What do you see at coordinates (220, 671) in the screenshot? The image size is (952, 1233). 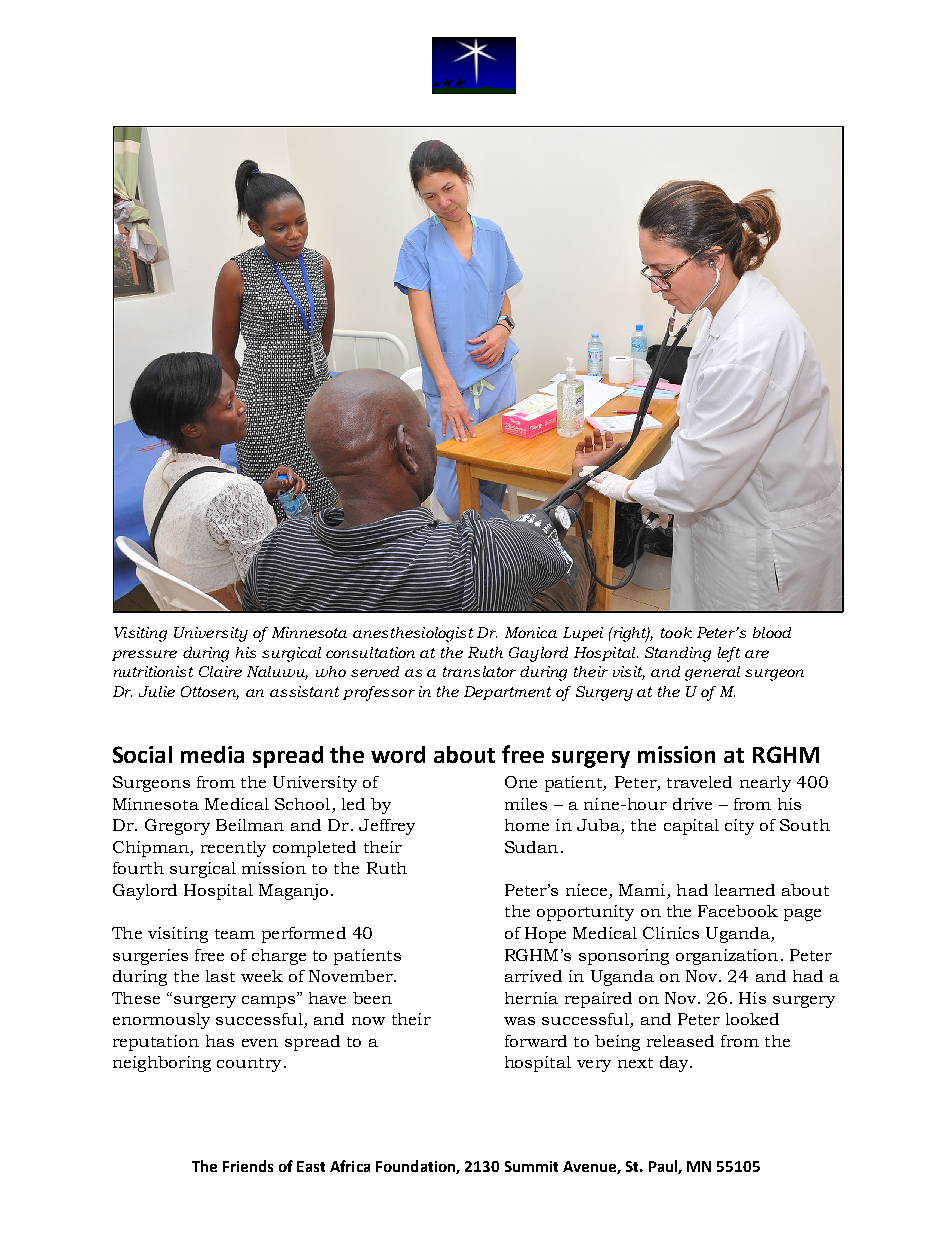 I see `Claire` at bounding box center [220, 671].
